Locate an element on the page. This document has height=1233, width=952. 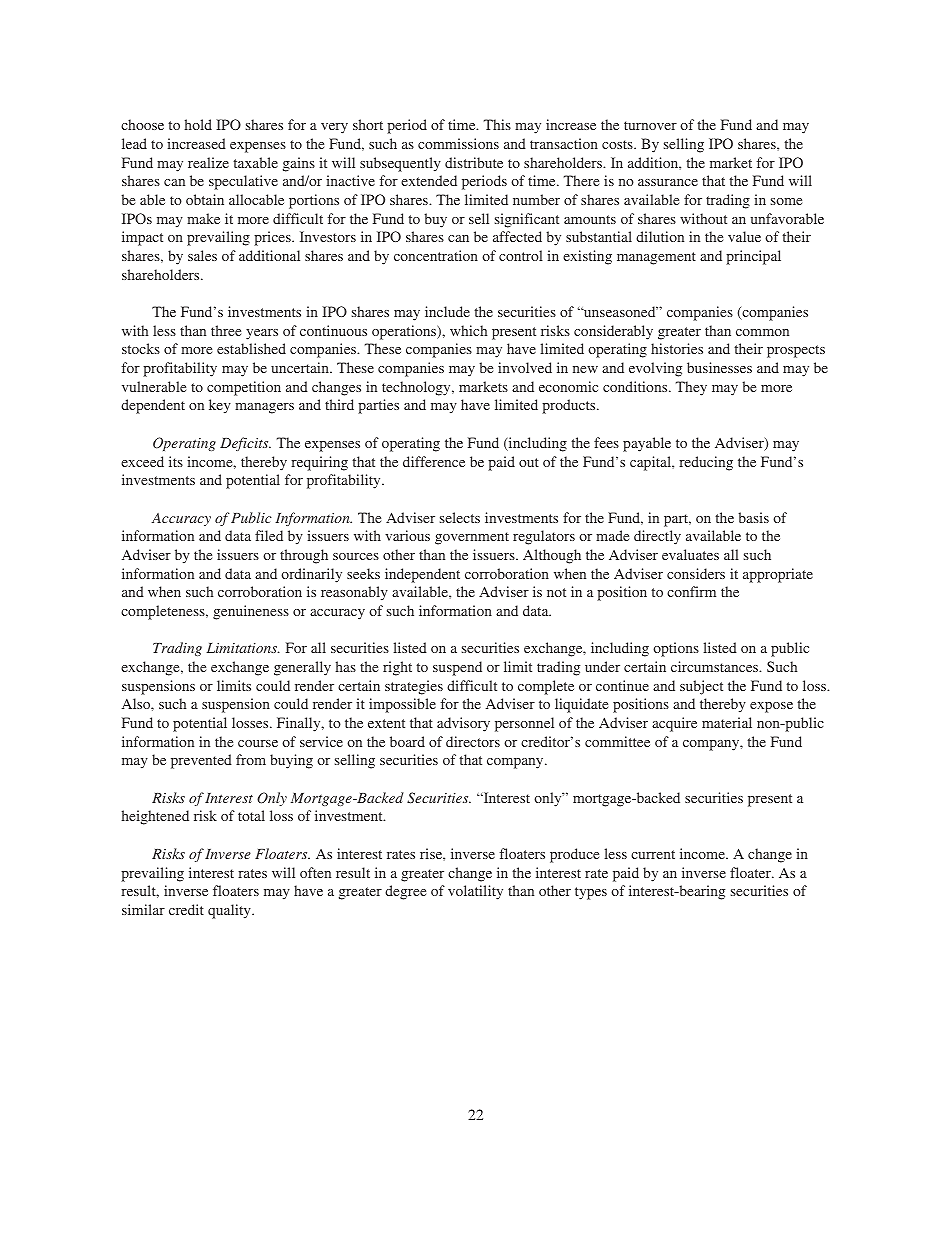
commissions is located at coordinates (458, 143).
